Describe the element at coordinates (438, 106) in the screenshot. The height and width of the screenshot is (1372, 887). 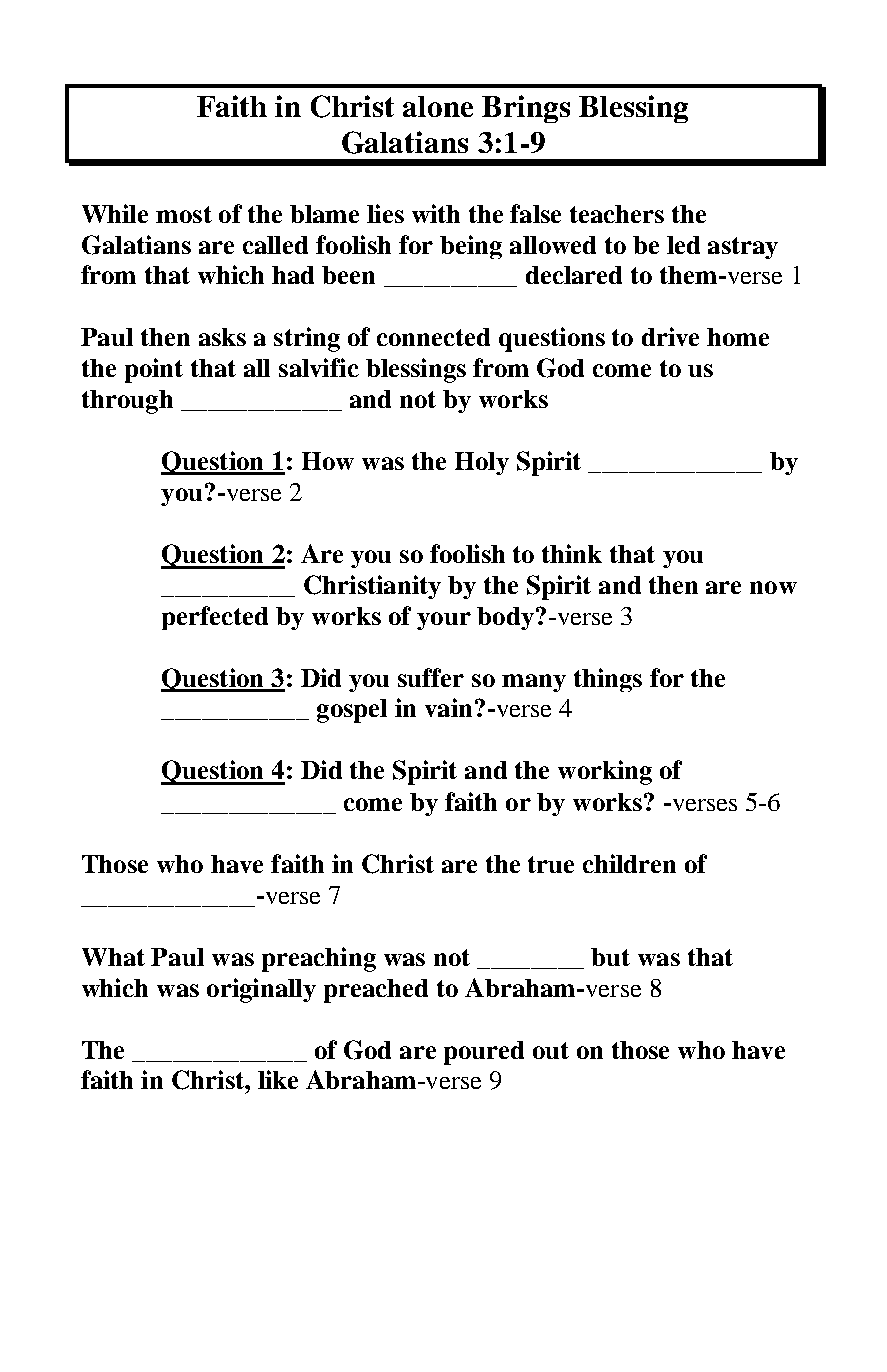
I see `alone` at that location.
